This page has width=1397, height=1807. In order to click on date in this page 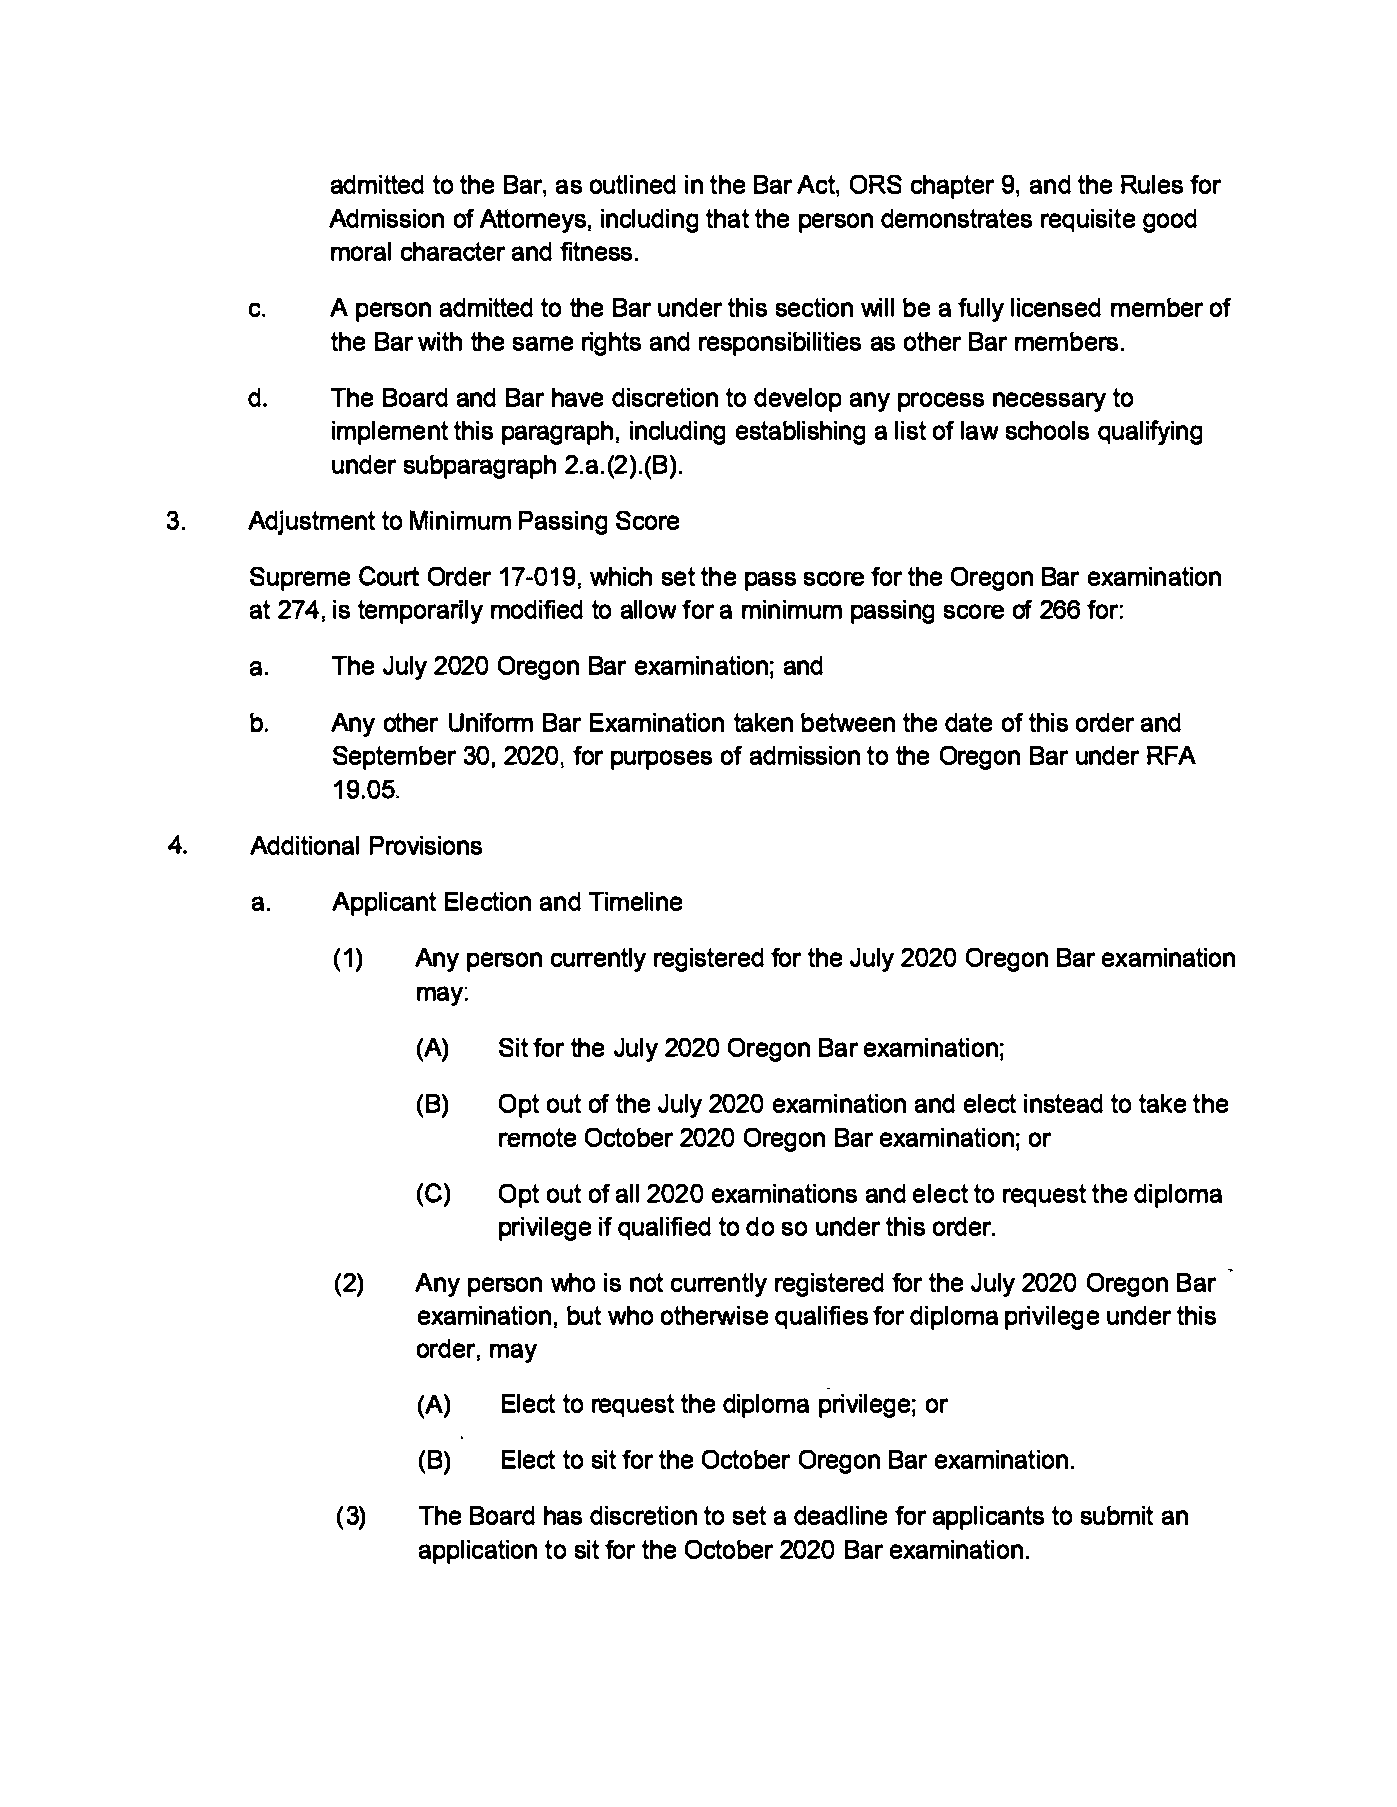, I will do `click(968, 722)`.
